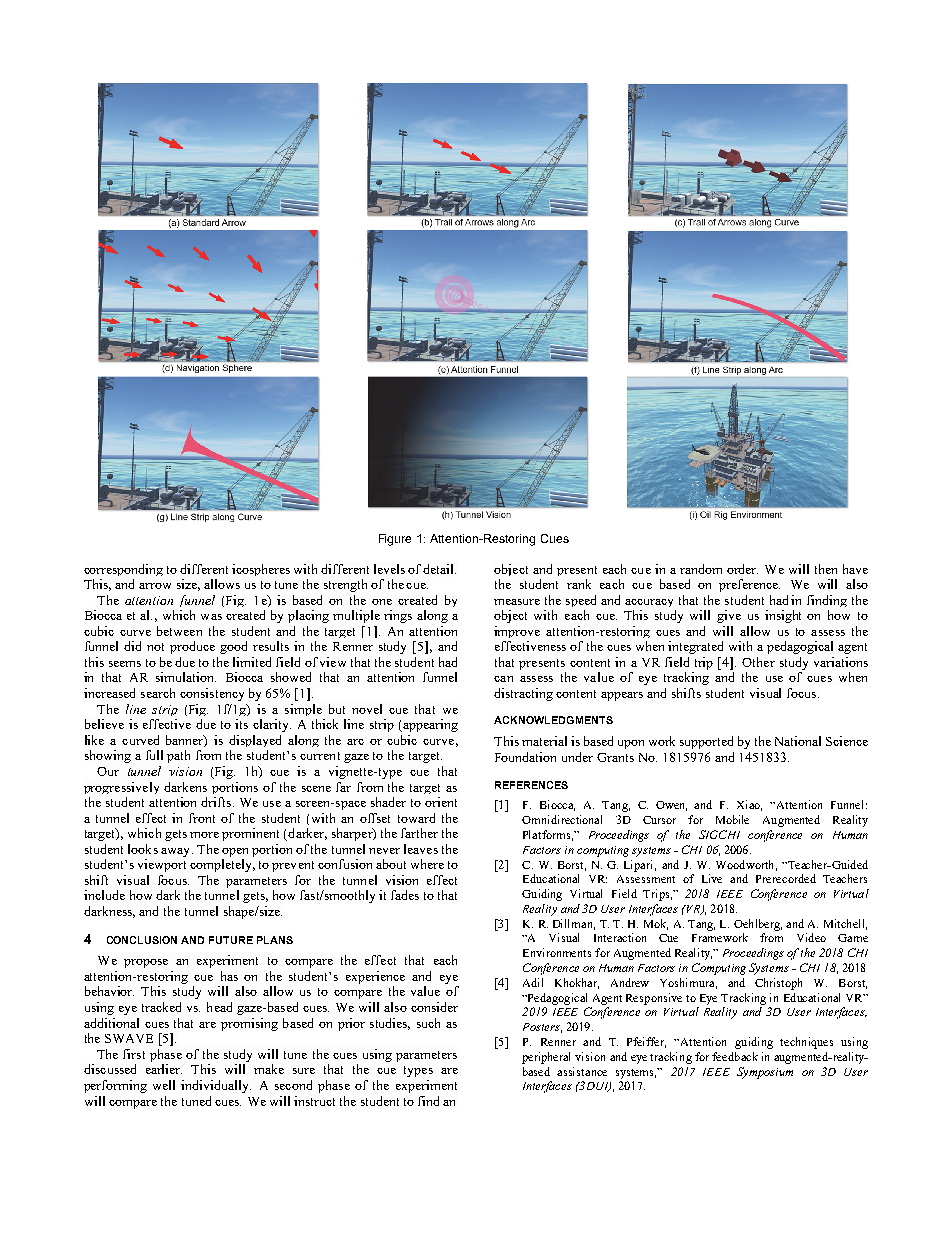  I want to click on propose, so click(146, 963).
